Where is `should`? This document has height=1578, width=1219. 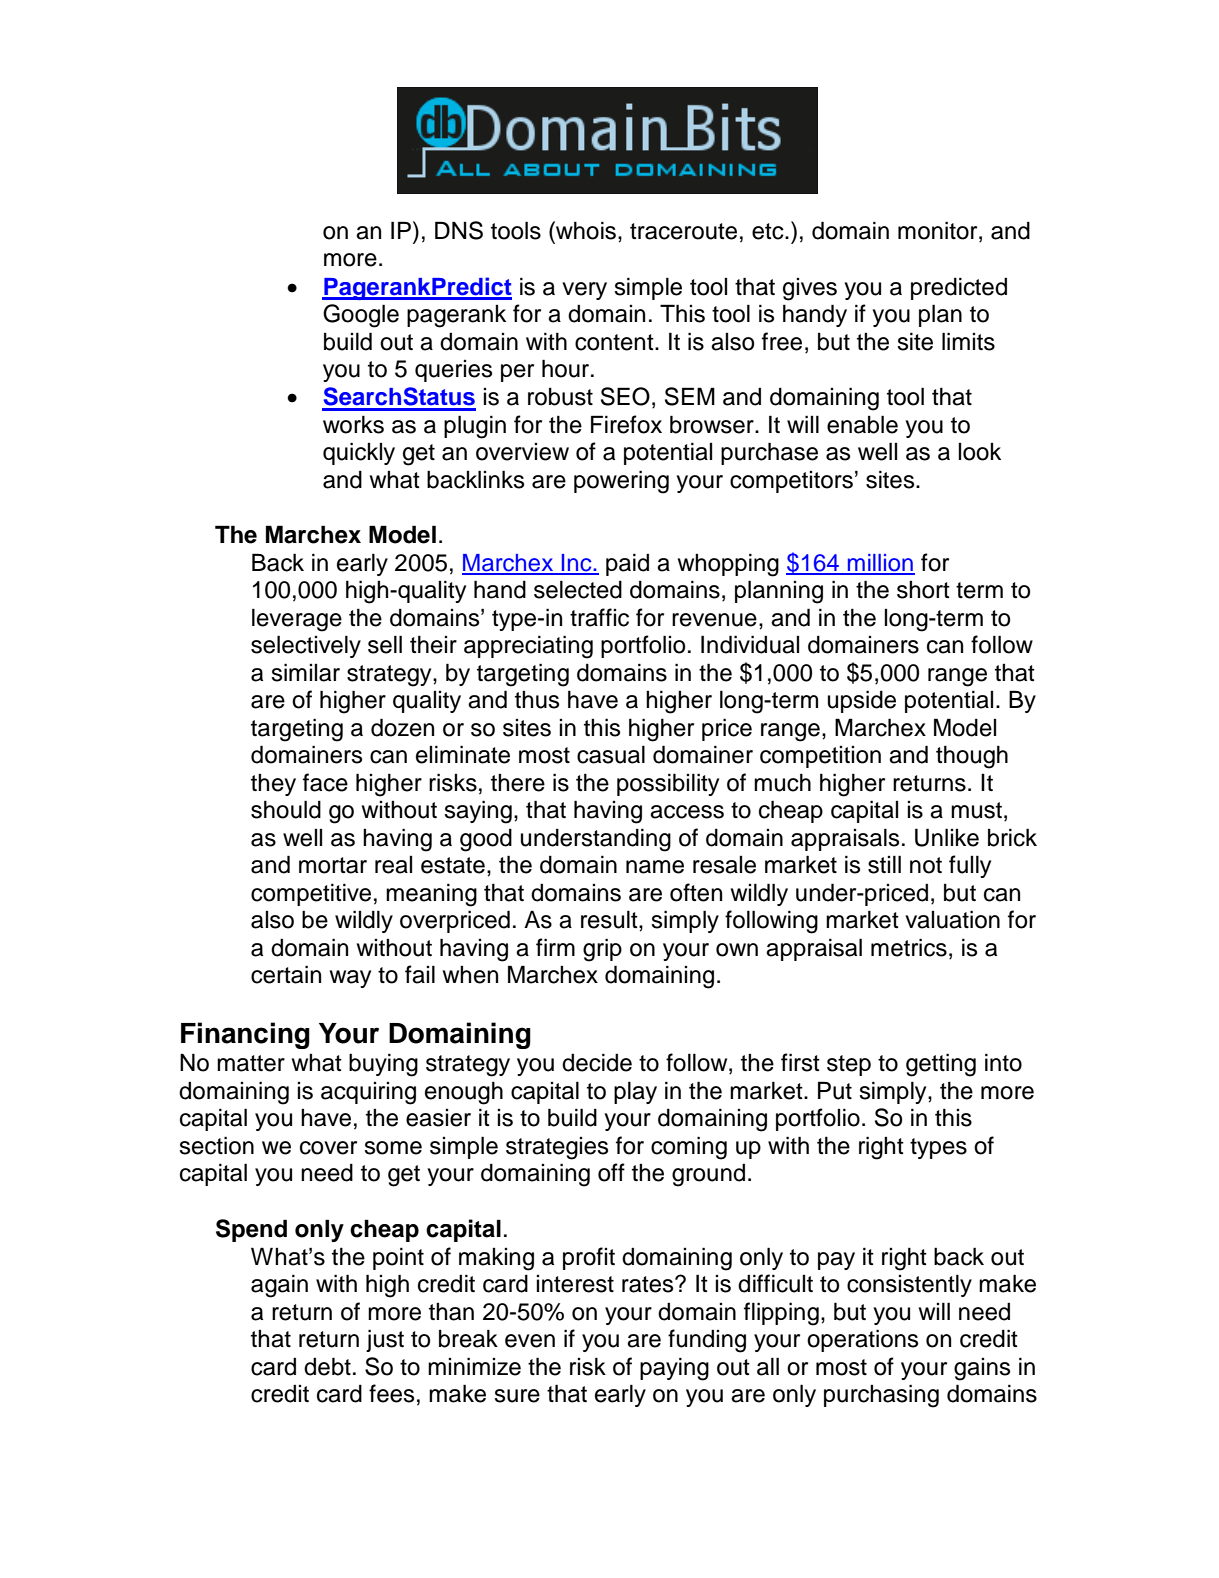 should is located at coordinates (286, 809).
